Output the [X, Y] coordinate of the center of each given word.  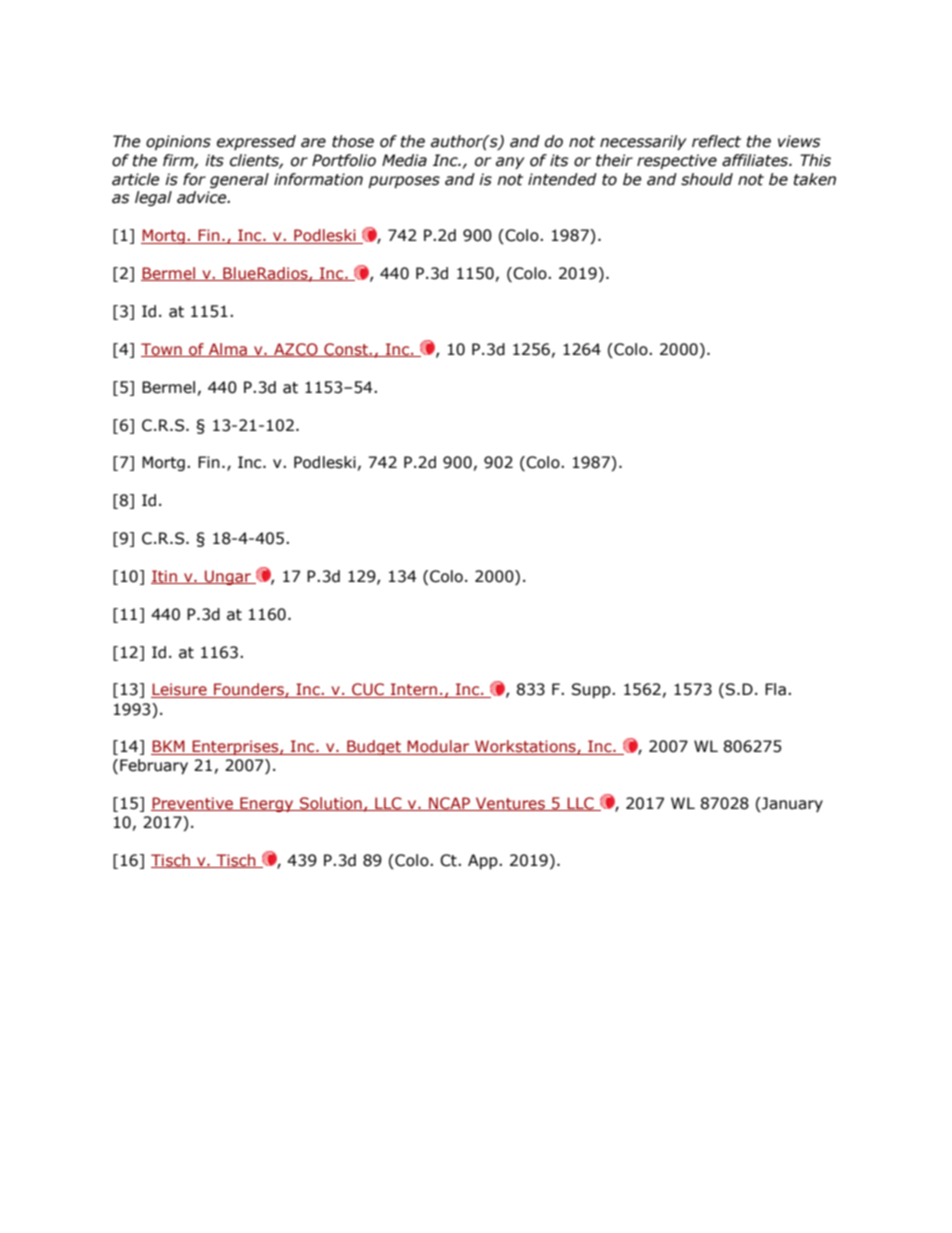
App [484, 861]
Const [346, 350]
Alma [227, 350]
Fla [775, 689]
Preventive [193, 804]
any [510, 163]
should [707, 179]
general [239, 180]
